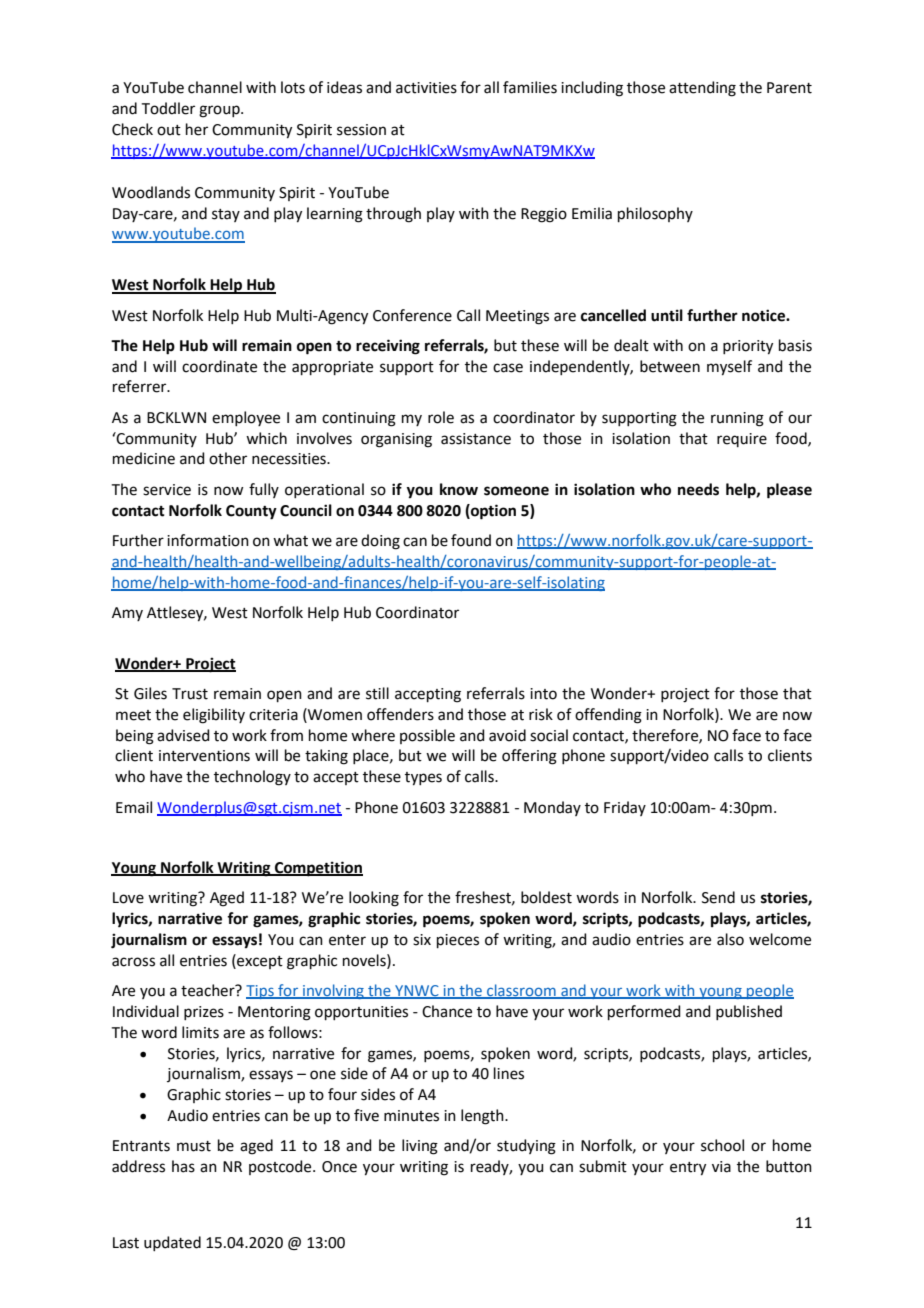  What do you see at coordinates (228, 458) in the image?
I see `other` at bounding box center [228, 458].
